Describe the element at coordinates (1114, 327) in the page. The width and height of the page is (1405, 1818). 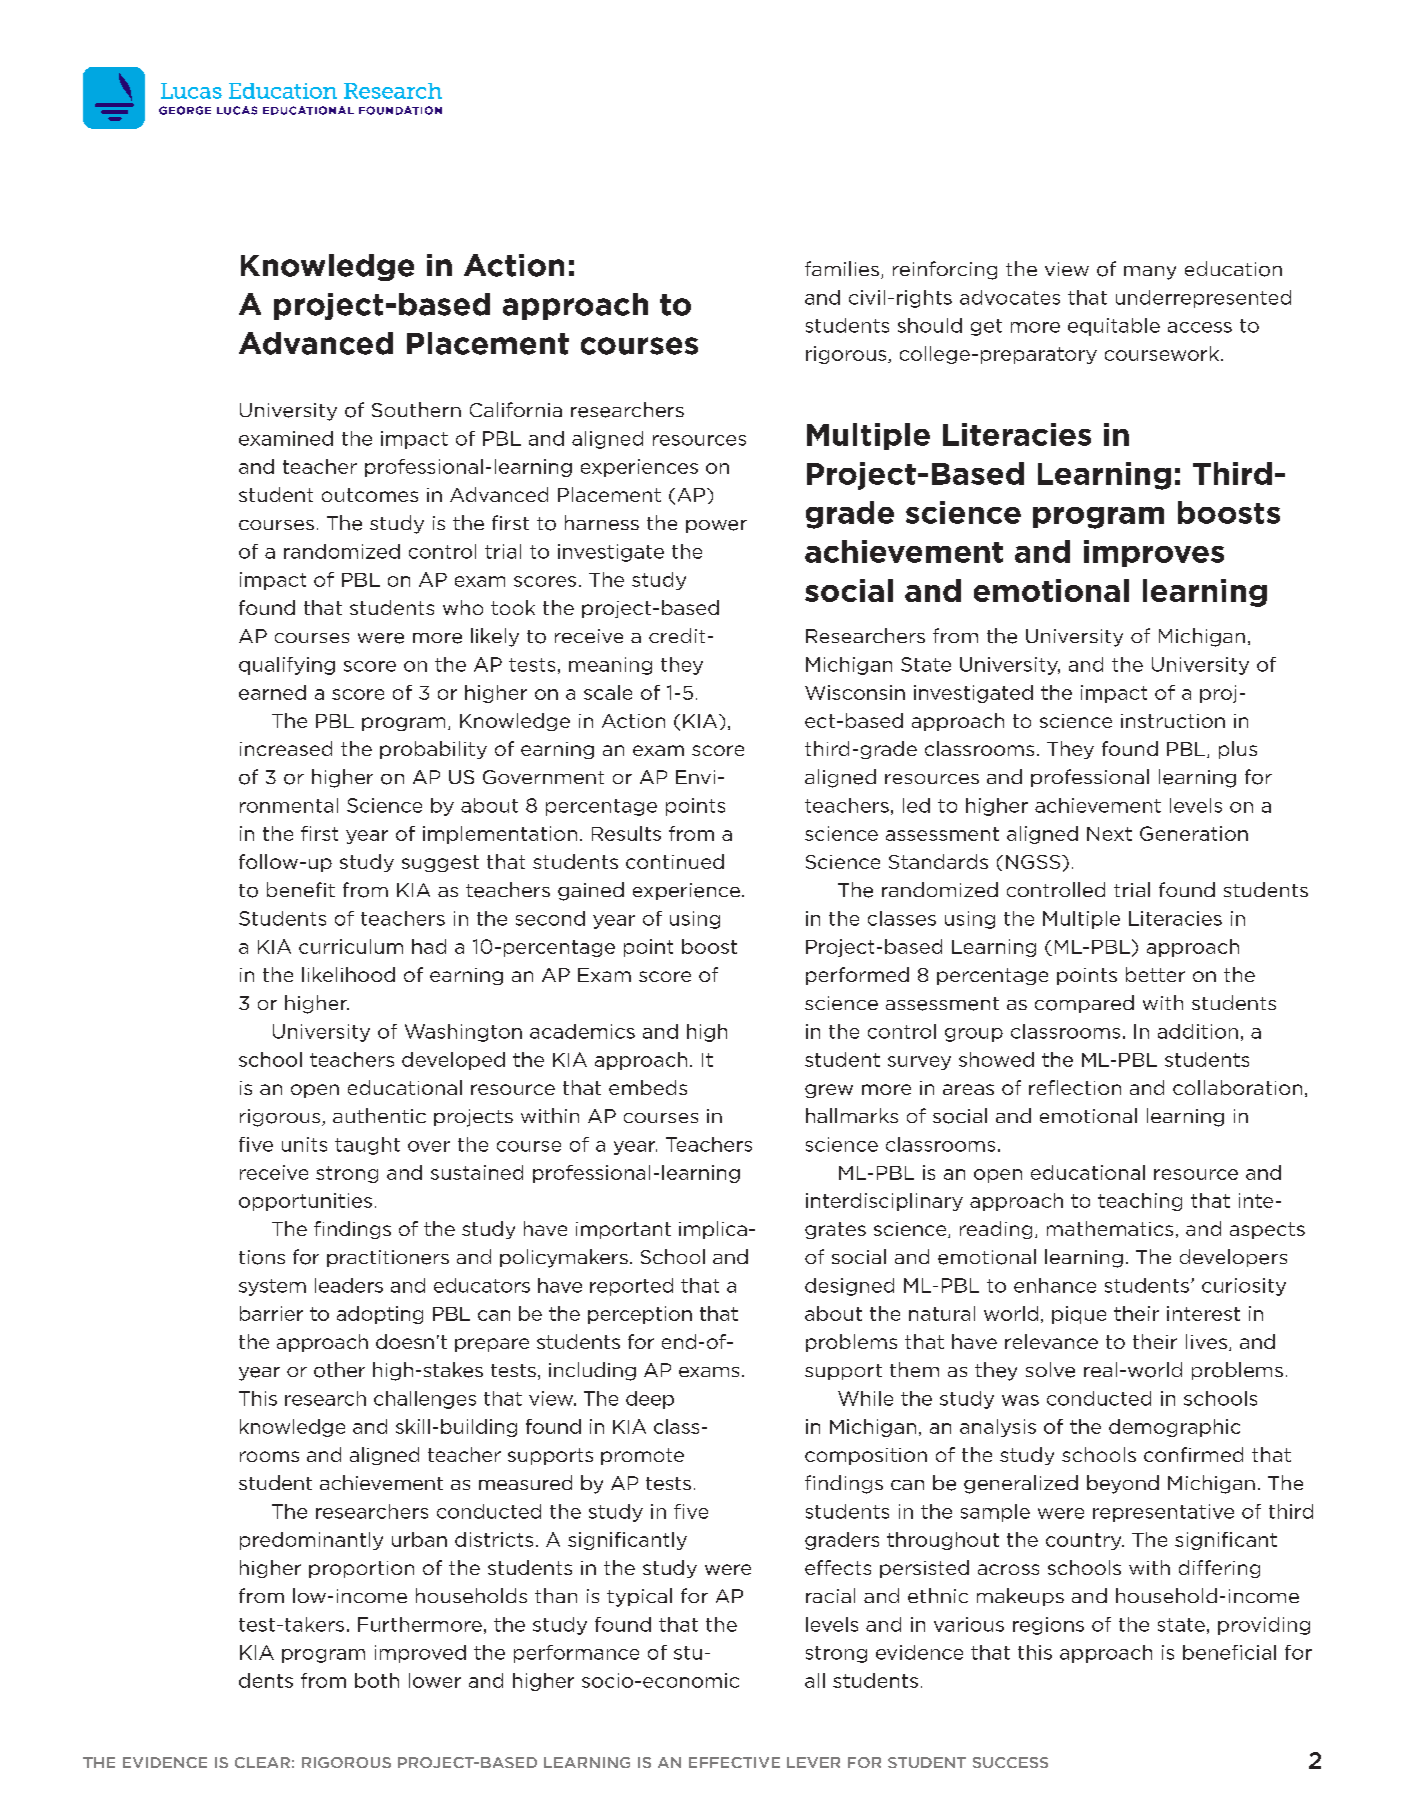
I see `equitable` at that location.
